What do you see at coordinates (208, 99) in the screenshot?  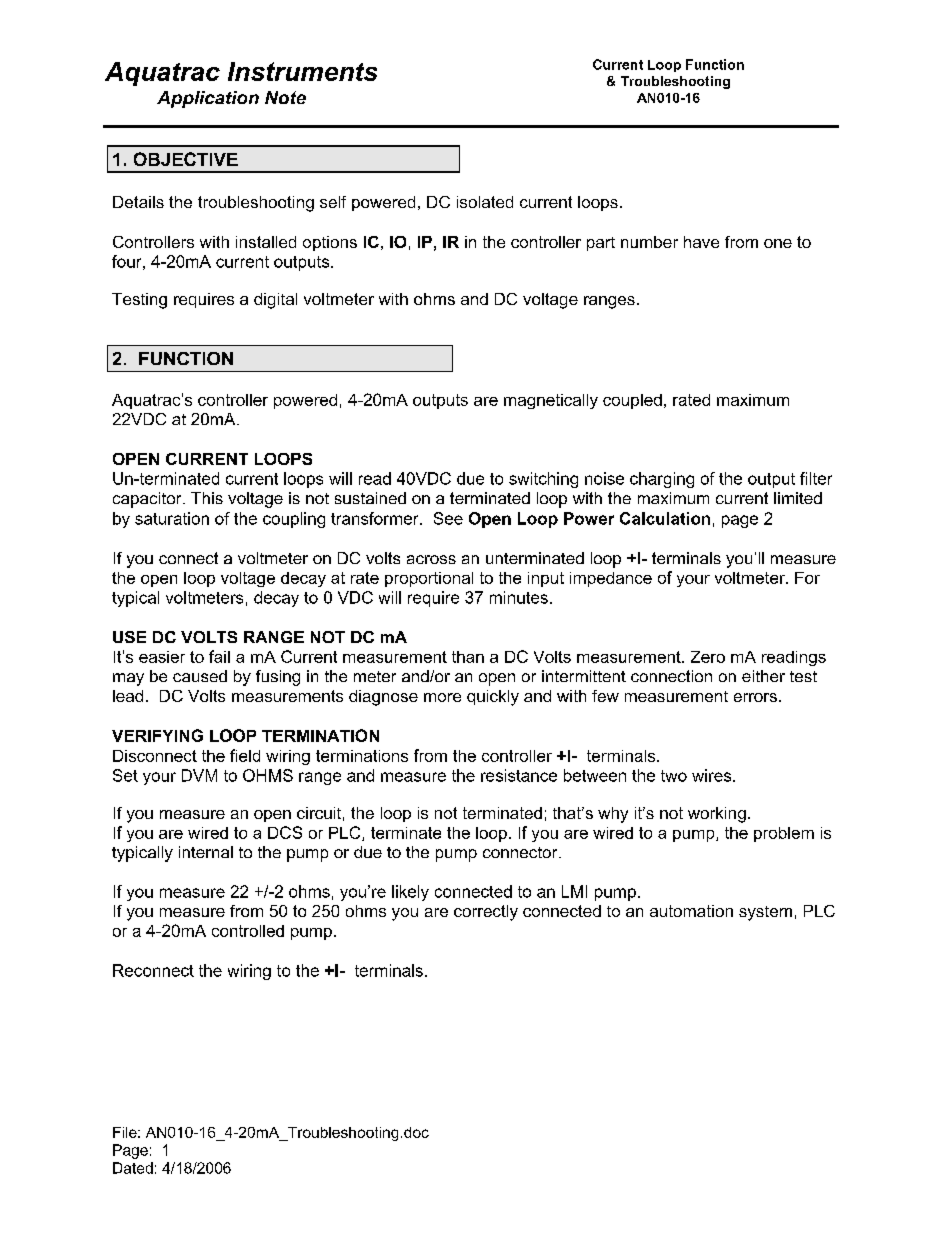 I see `Application` at bounding box center [208, 99].
